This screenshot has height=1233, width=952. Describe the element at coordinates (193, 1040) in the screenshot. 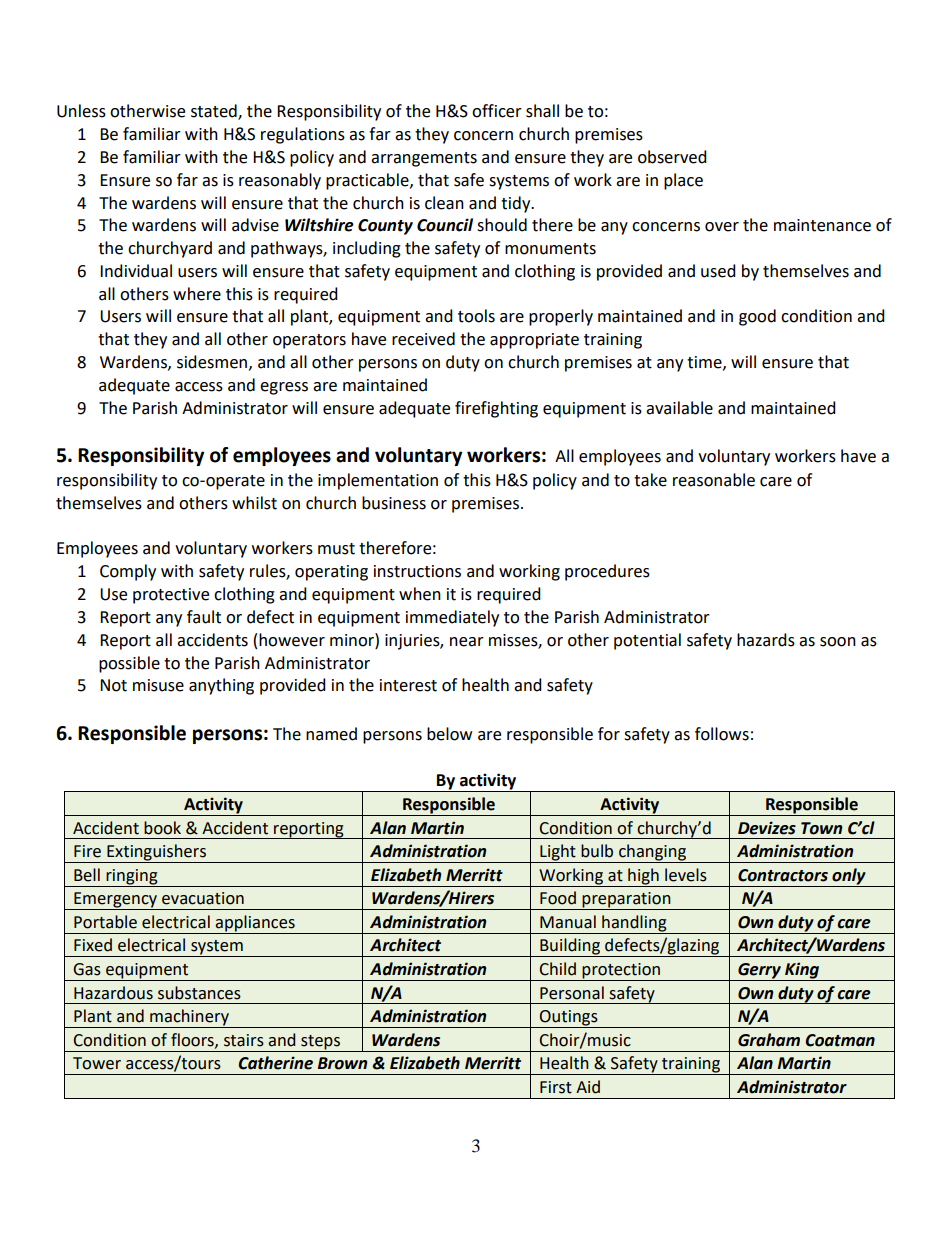

I see `floors` at that location.
